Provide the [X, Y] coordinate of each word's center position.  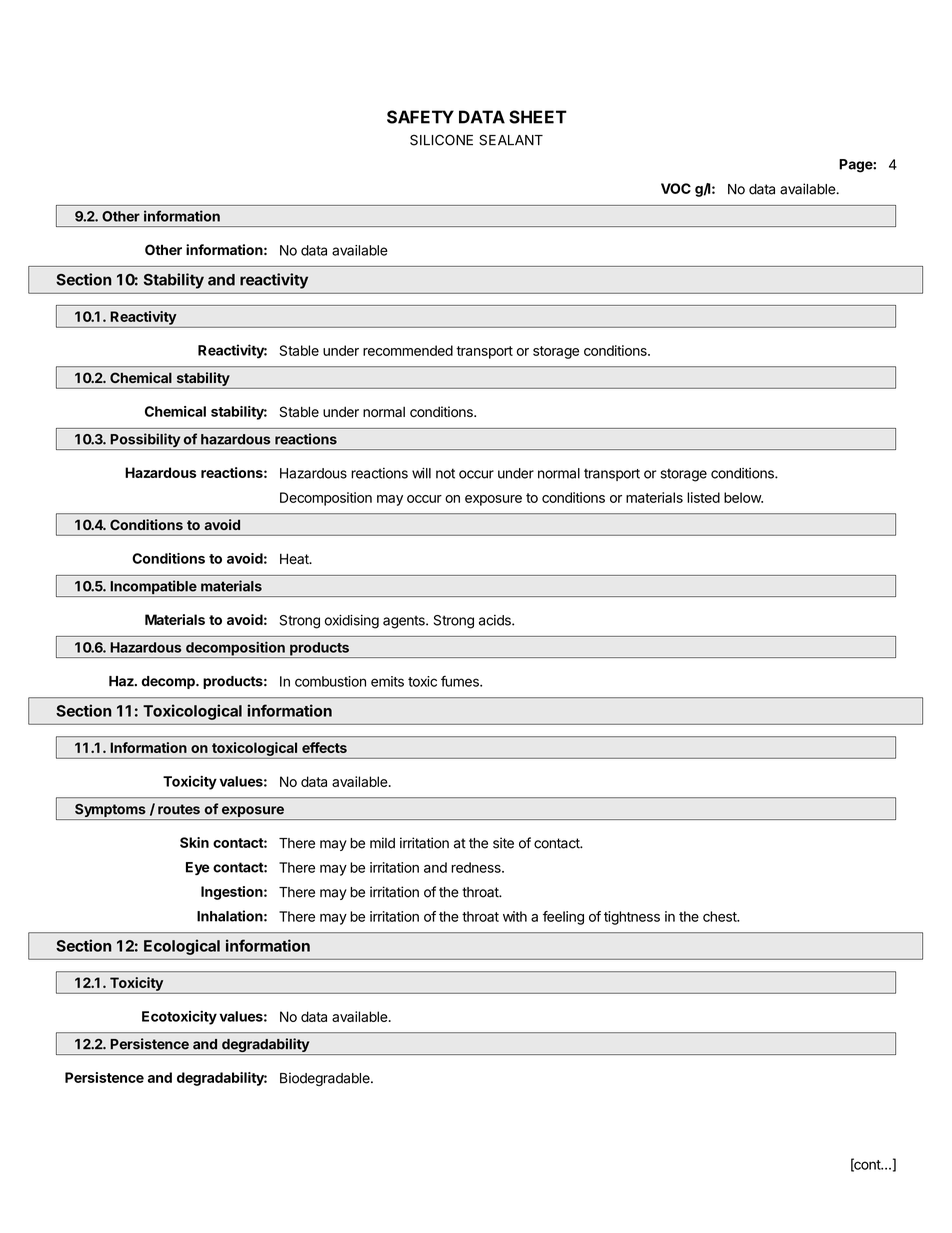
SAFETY [420, 117]
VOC [676, 188]
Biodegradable [326, 1079]
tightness [632, 918]
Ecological [182, 947]
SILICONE [441, 140]
